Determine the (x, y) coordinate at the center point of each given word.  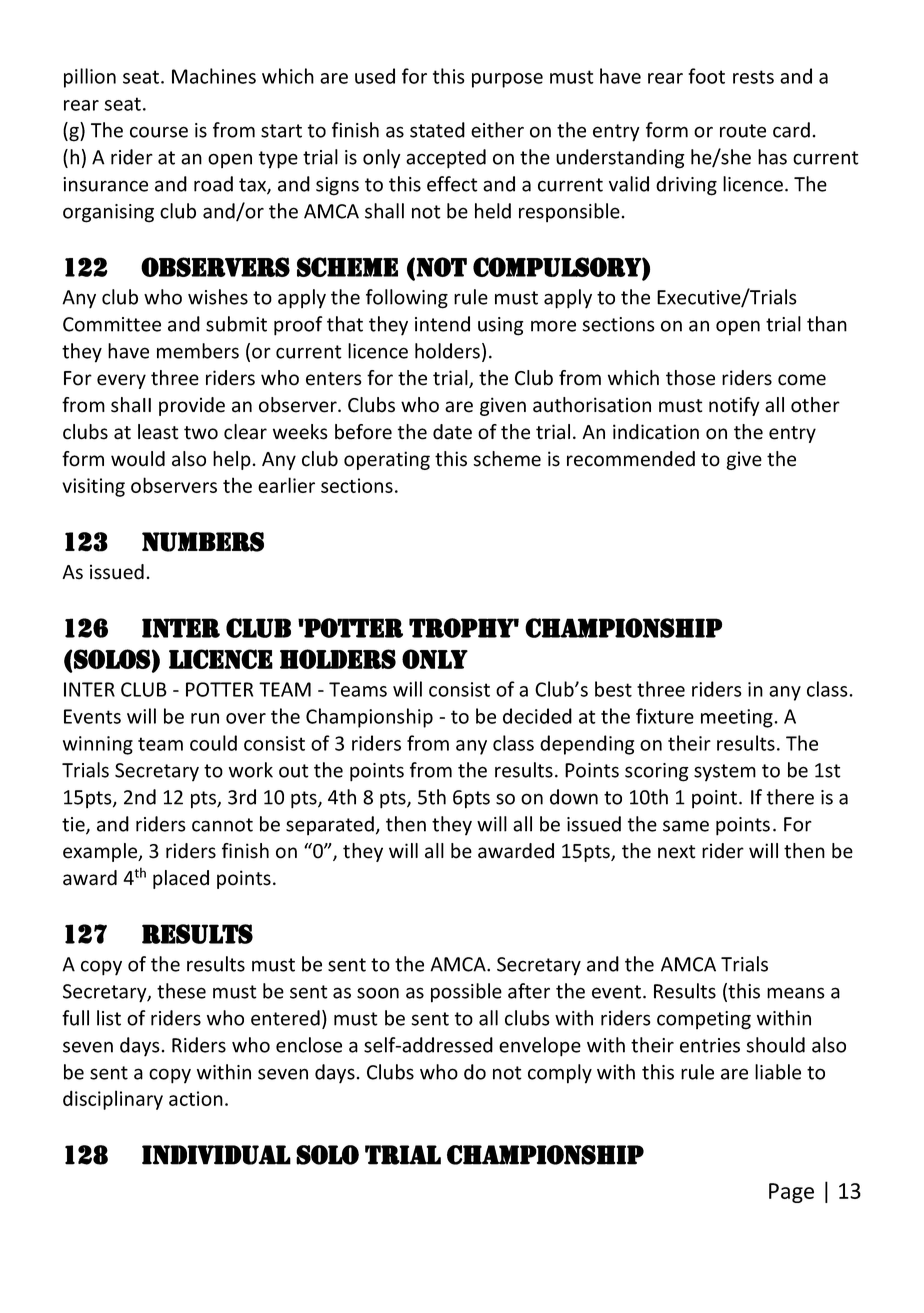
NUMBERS (203, 542)
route (743, 131)
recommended (631, 459)
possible (466, 993)
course (159, 132)
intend (442, 324)
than (827, 324)
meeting (738, 718)
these (181, 991)
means (796, 993)
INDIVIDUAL (216, 1155)
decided (537, 716)
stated (437, 130)
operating (387, 460)
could (213, 743)
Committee (112, 324)
